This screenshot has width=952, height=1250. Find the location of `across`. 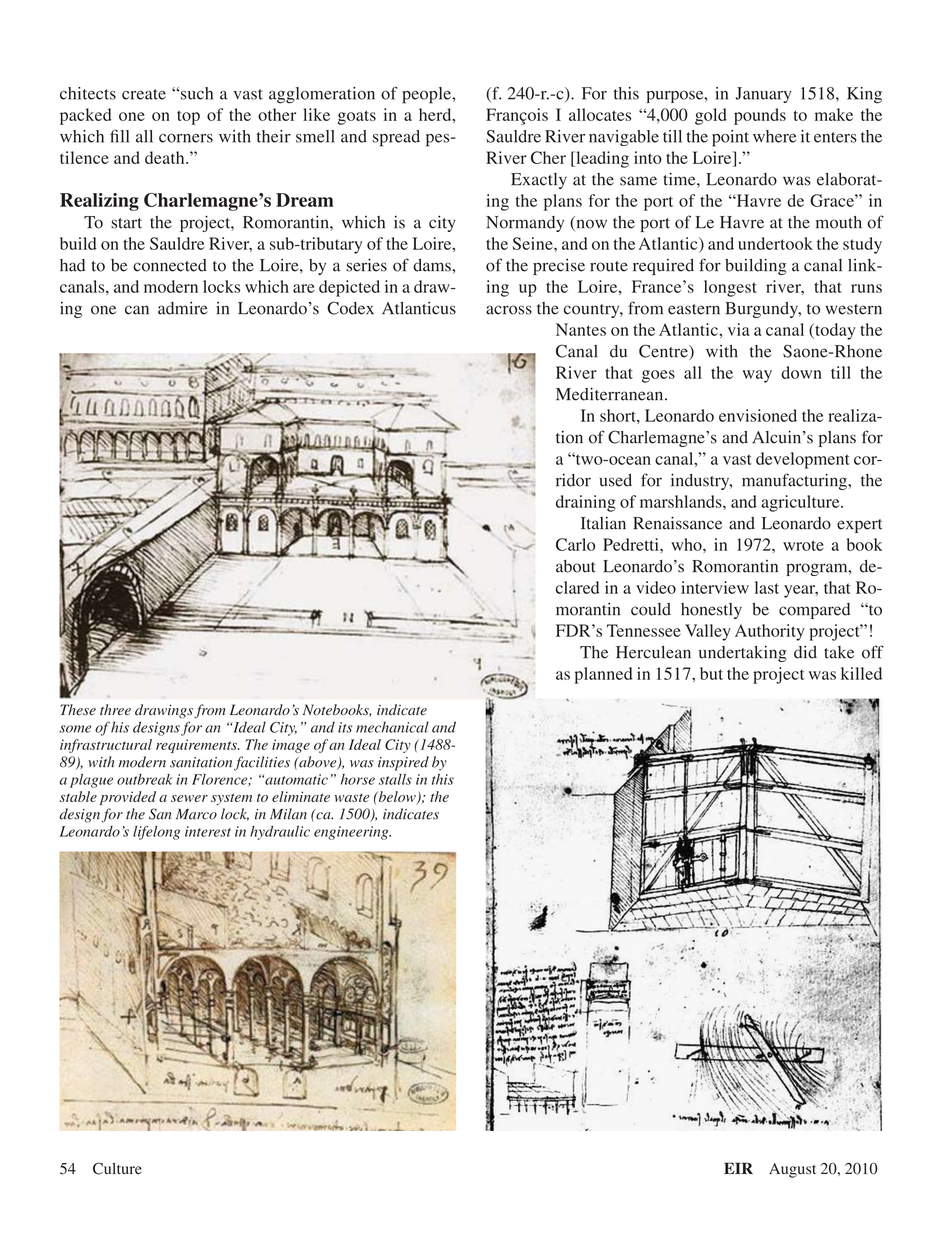

across is located at coordinates (509, 310).
